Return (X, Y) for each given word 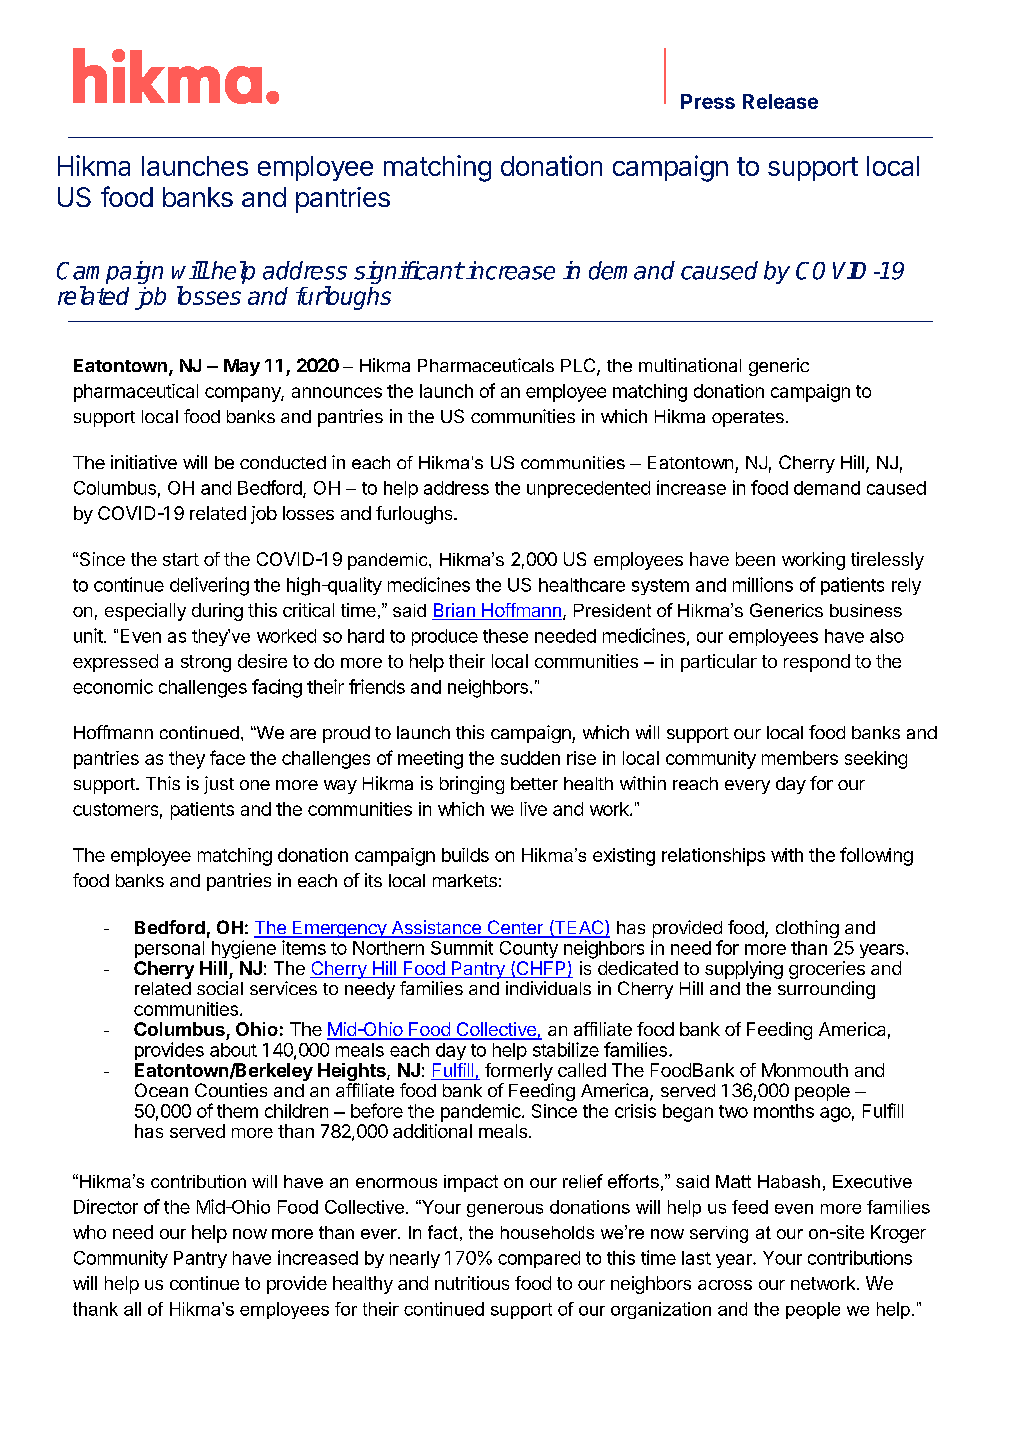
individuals (548, 988)
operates (748, 419)
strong (206, 663)
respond (817, 663)
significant (408, 272)
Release (780, 101)
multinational (690, 365)
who (89, 1232)
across (725, 1285)
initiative (144, 462)
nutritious (472, 1283)
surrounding (826, 990)
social (220, 988)
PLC (579, 366)
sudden (530, 758)
